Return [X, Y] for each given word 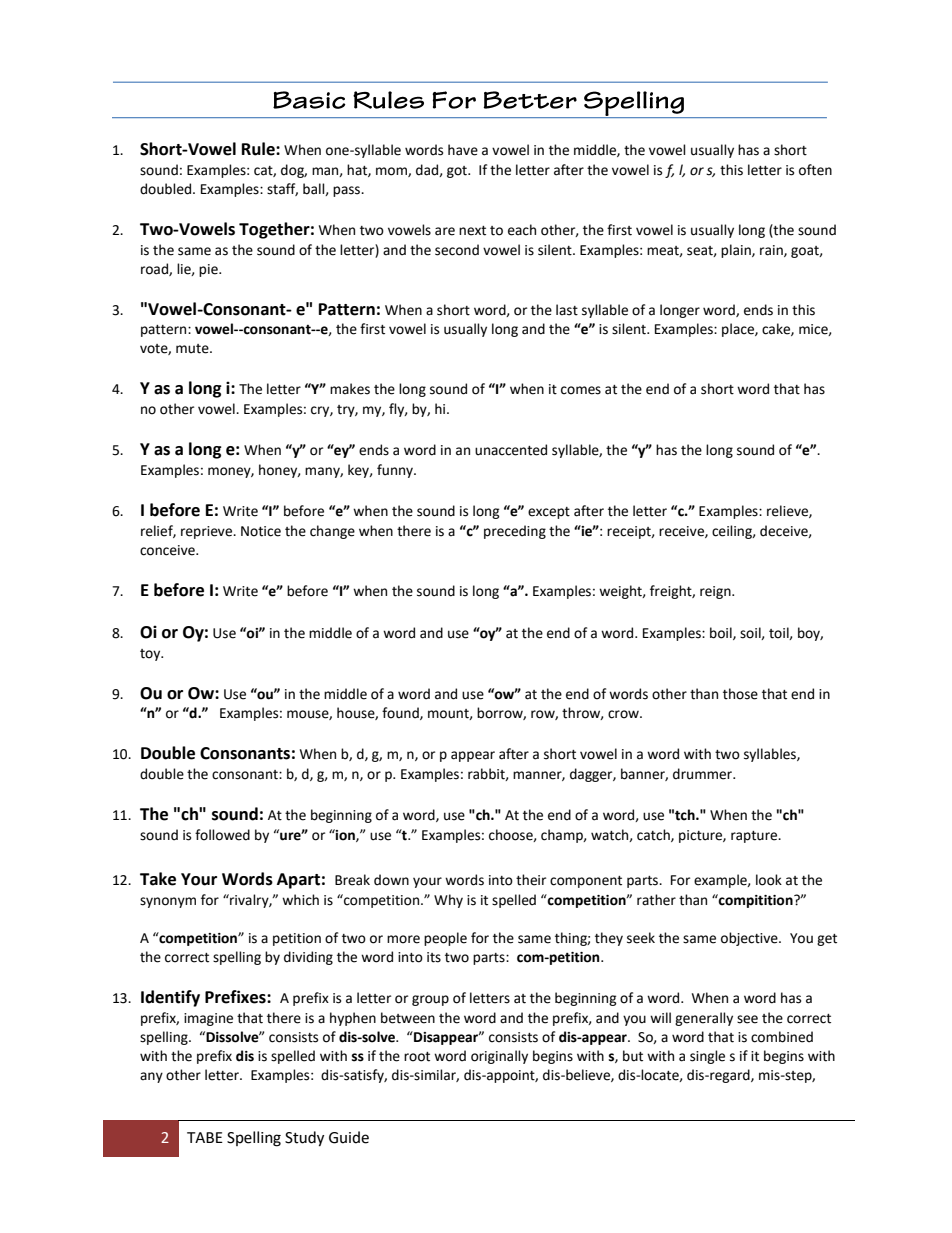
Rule [259, 149]
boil [722, 633]
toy [151, 655]
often [815, 170]
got [458, 172]
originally [499, 1057]
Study [304, 1139]
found [401, 713]
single [707, 1057]
